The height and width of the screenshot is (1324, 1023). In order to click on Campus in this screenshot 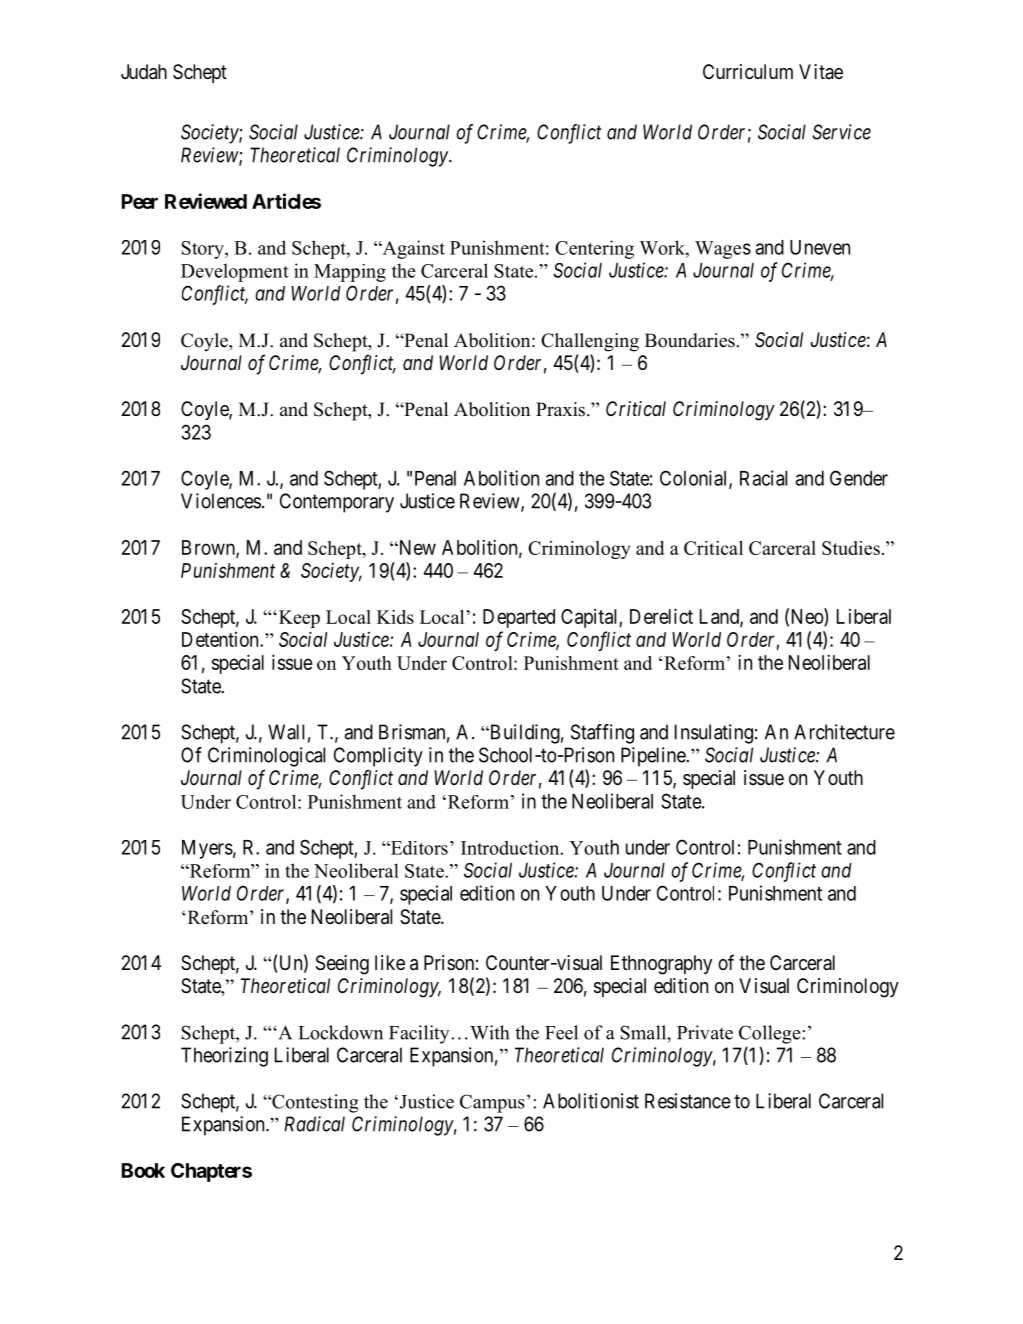, I will do `click(492, 1103)`.
